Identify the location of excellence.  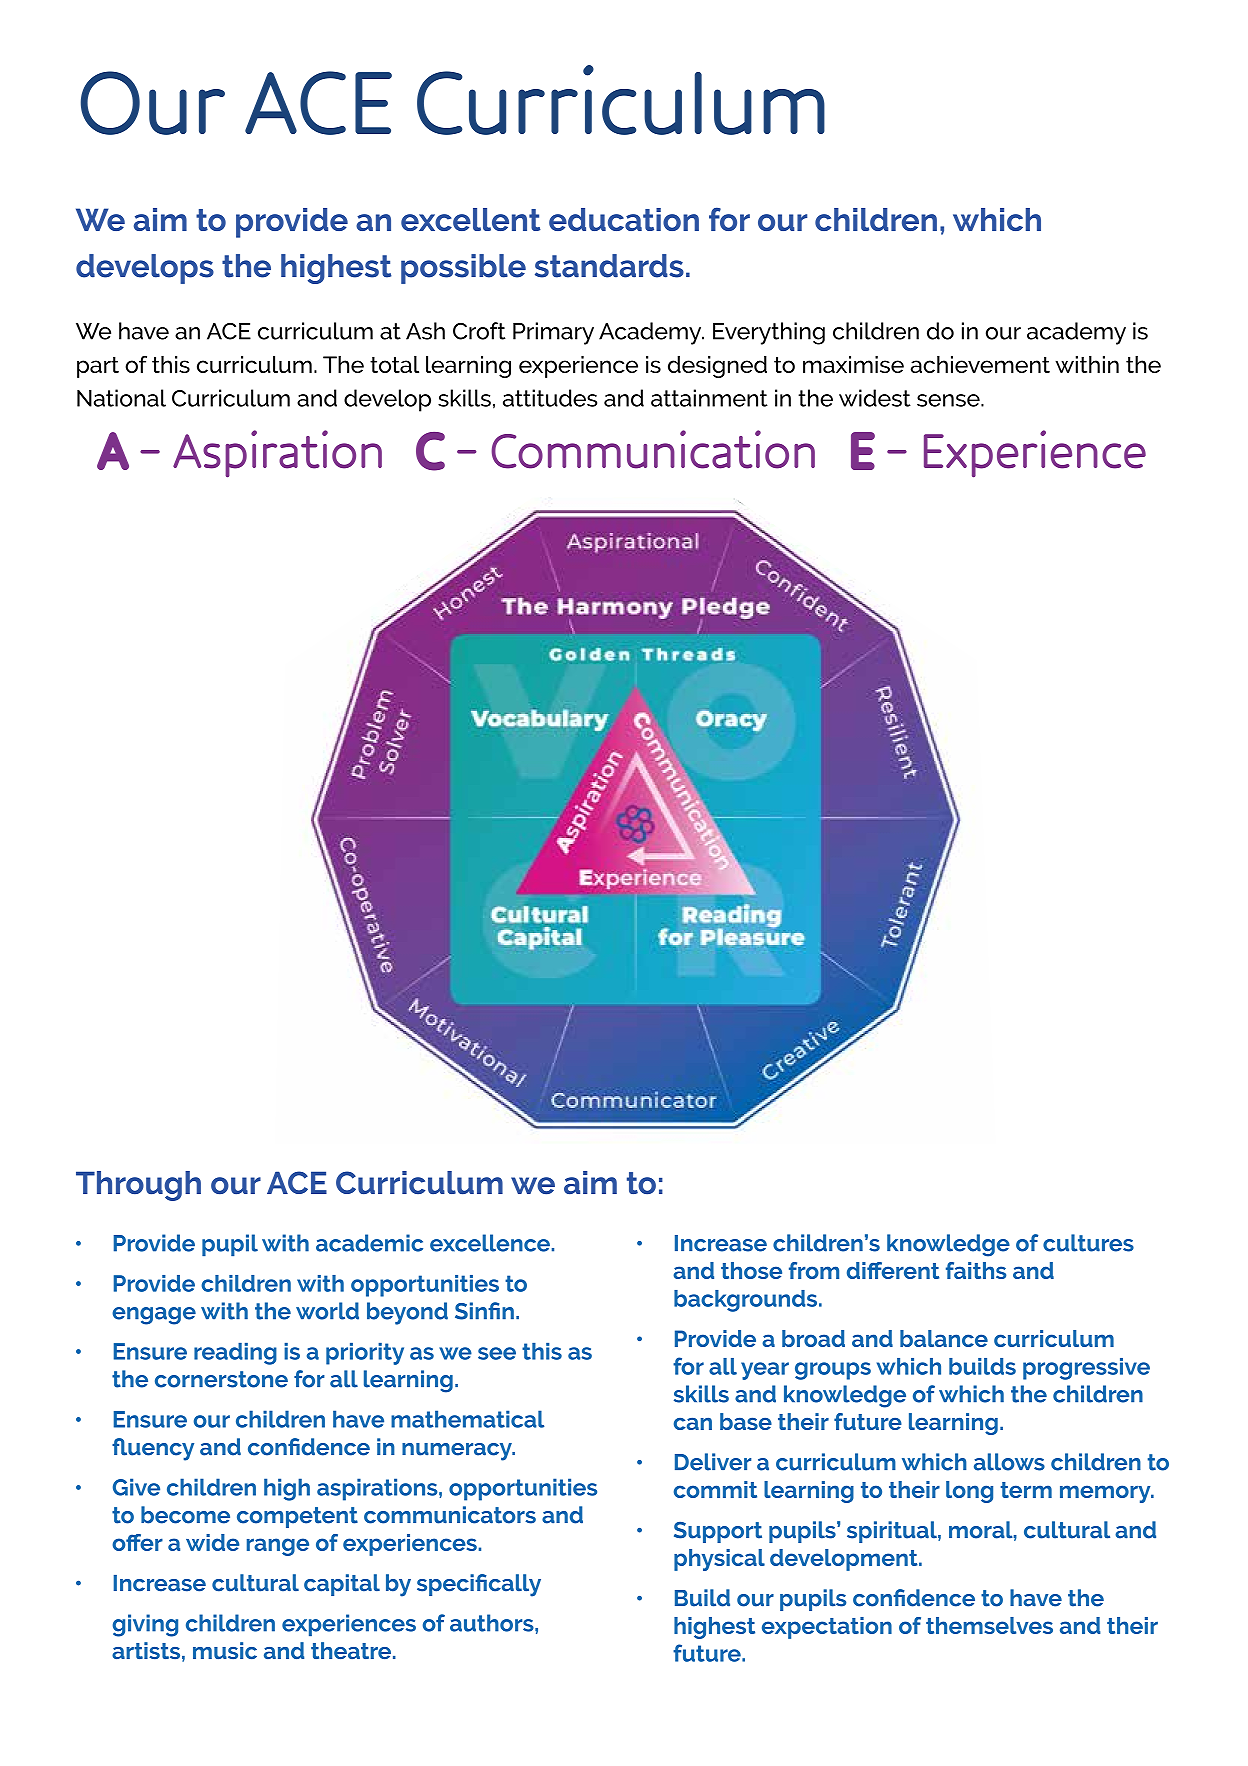
(490, 1243).
